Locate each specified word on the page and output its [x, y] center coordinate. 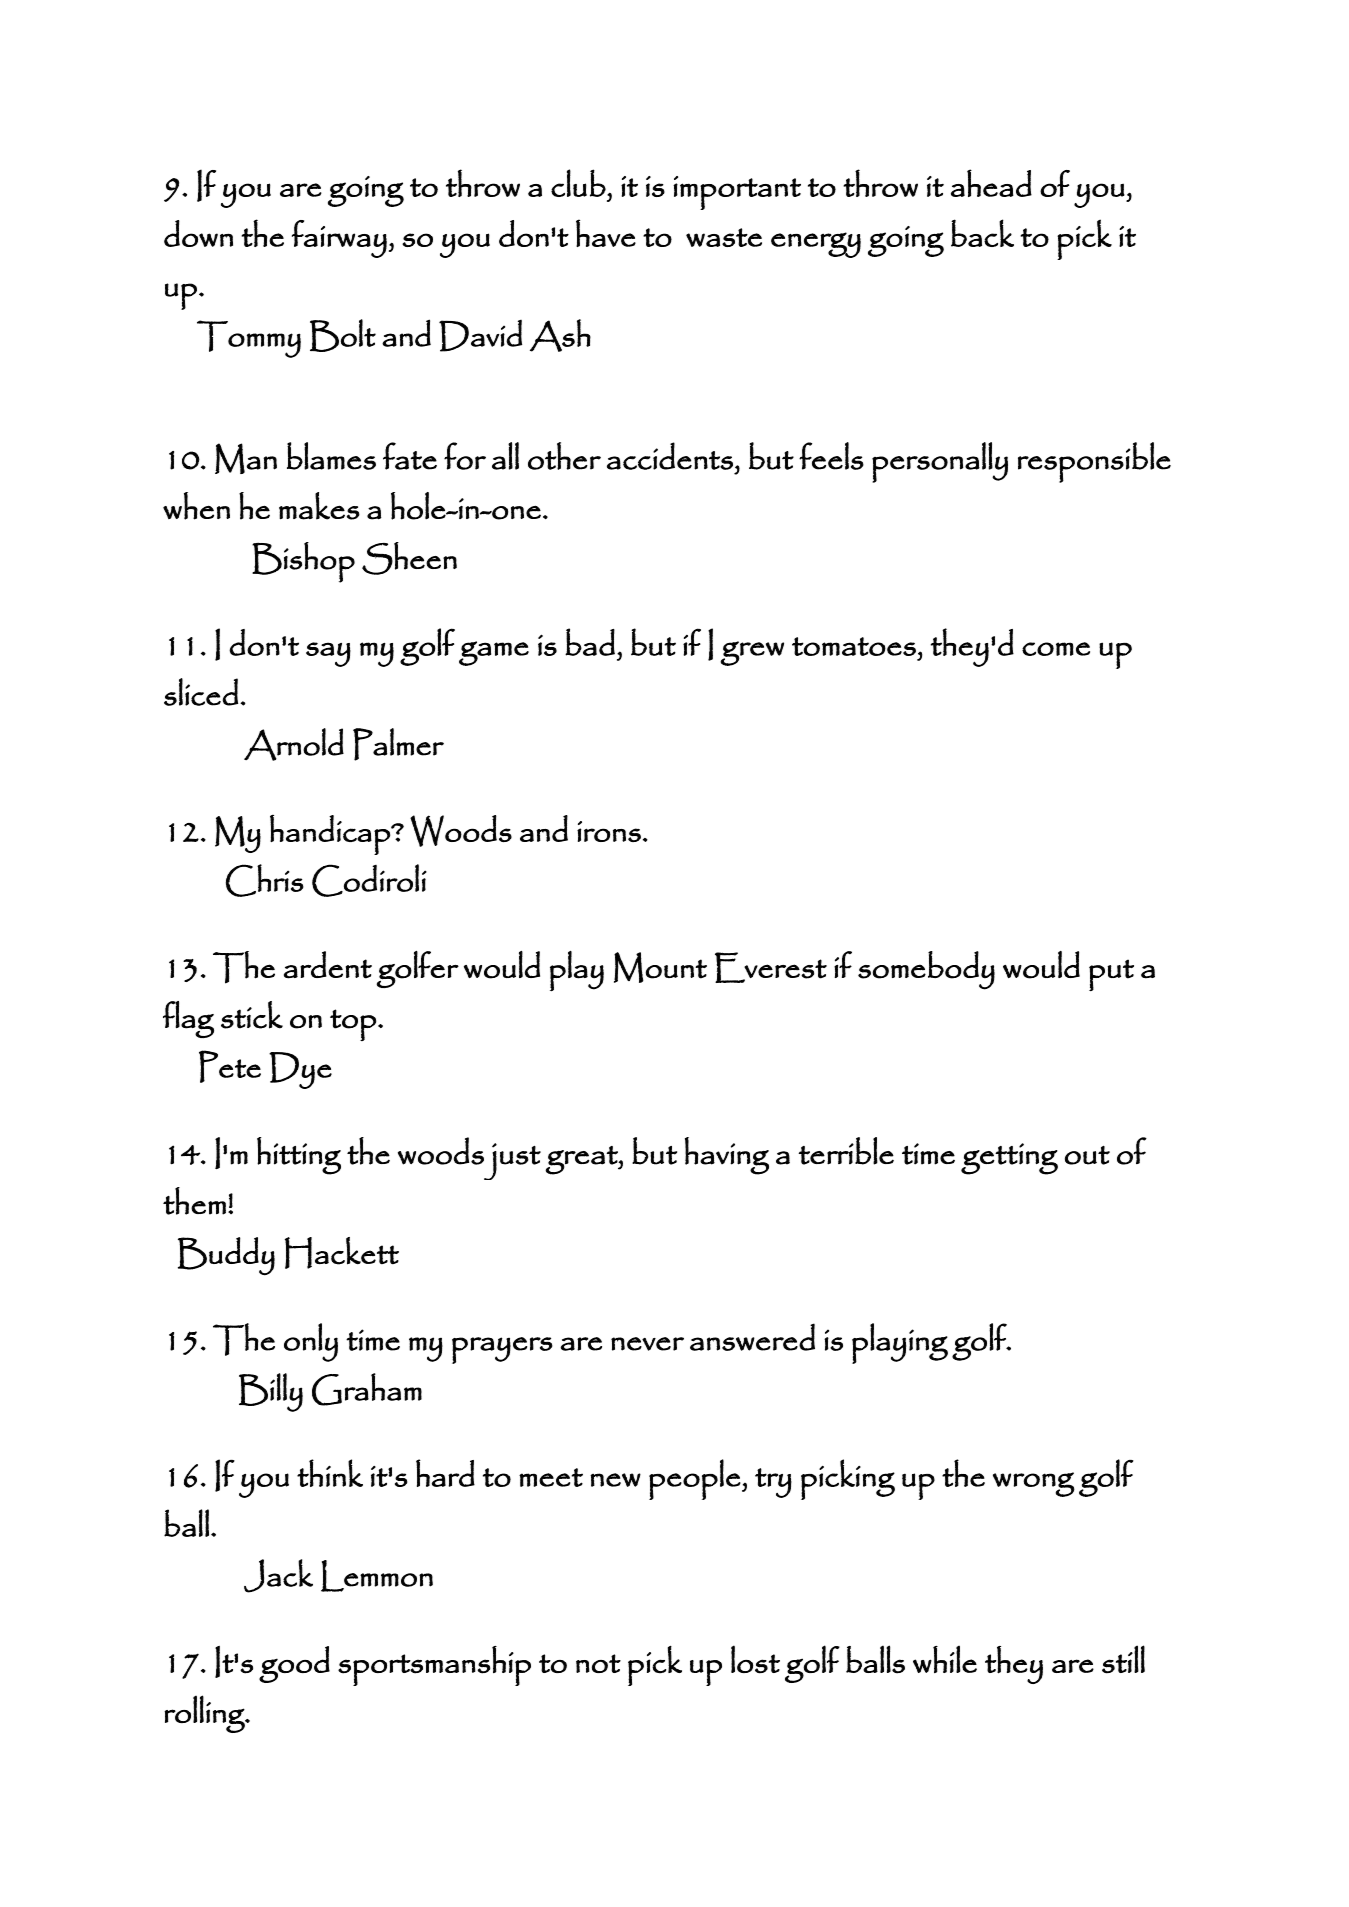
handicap [331, 835]
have [606, 233]
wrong [1034, 1484]
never [647, 1344]
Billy [271, 1392]
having [727, 1156]
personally [940, 462]
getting [1009, 1159]
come [1056, 649]
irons [609, 831]
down [198, 233]
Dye [300, 1070]
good [294, 1664]
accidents [670, 456]
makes [319, 506]
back [982, 233]
